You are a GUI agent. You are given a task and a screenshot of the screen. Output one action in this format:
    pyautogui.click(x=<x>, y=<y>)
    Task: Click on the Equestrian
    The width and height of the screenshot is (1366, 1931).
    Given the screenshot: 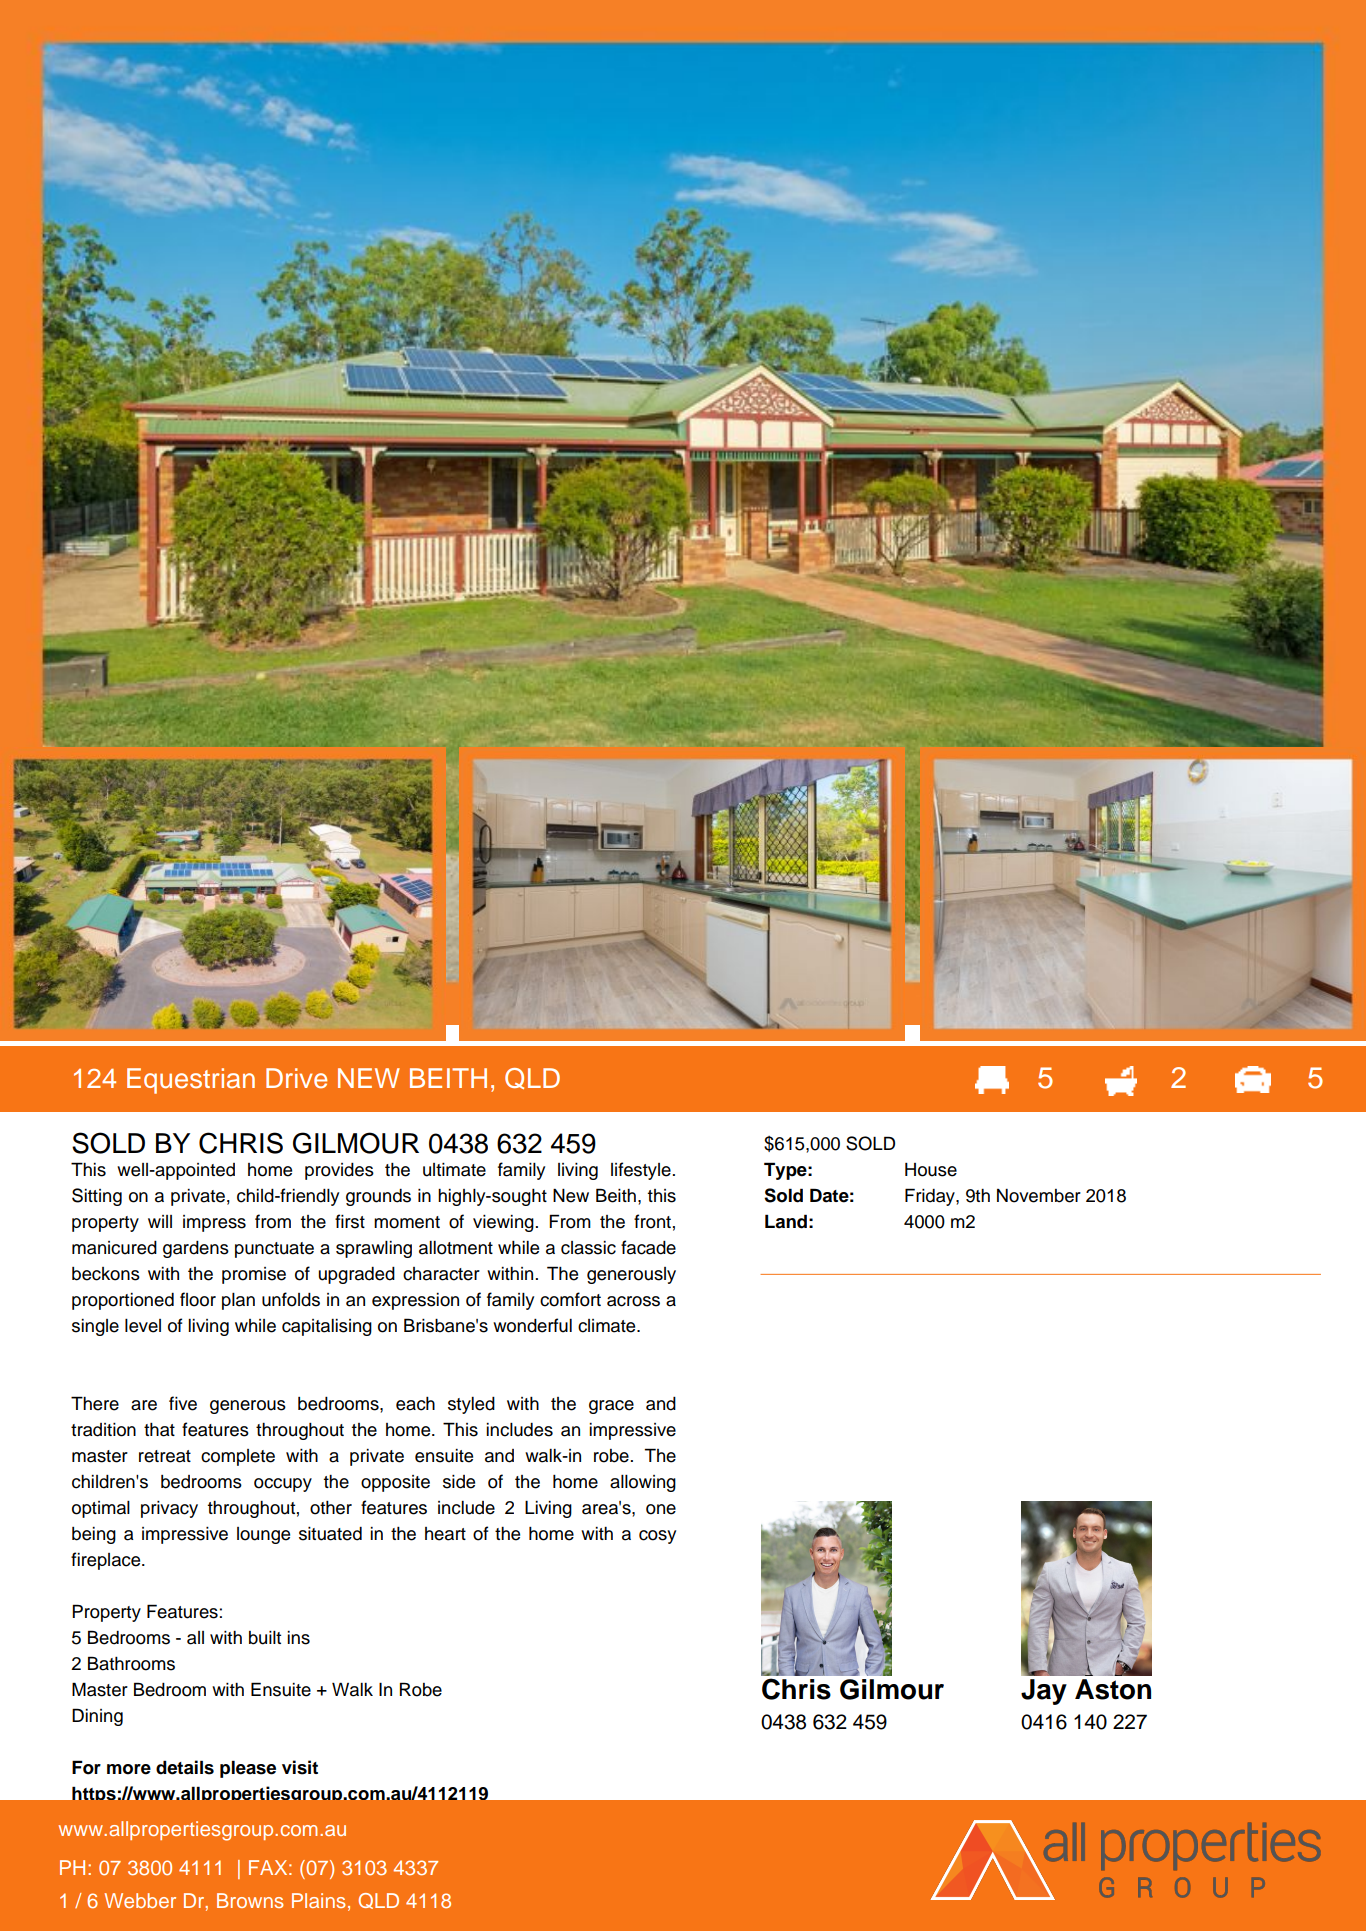 What is the action you would take?
    pyautogui.click(x=191, y=1081)
